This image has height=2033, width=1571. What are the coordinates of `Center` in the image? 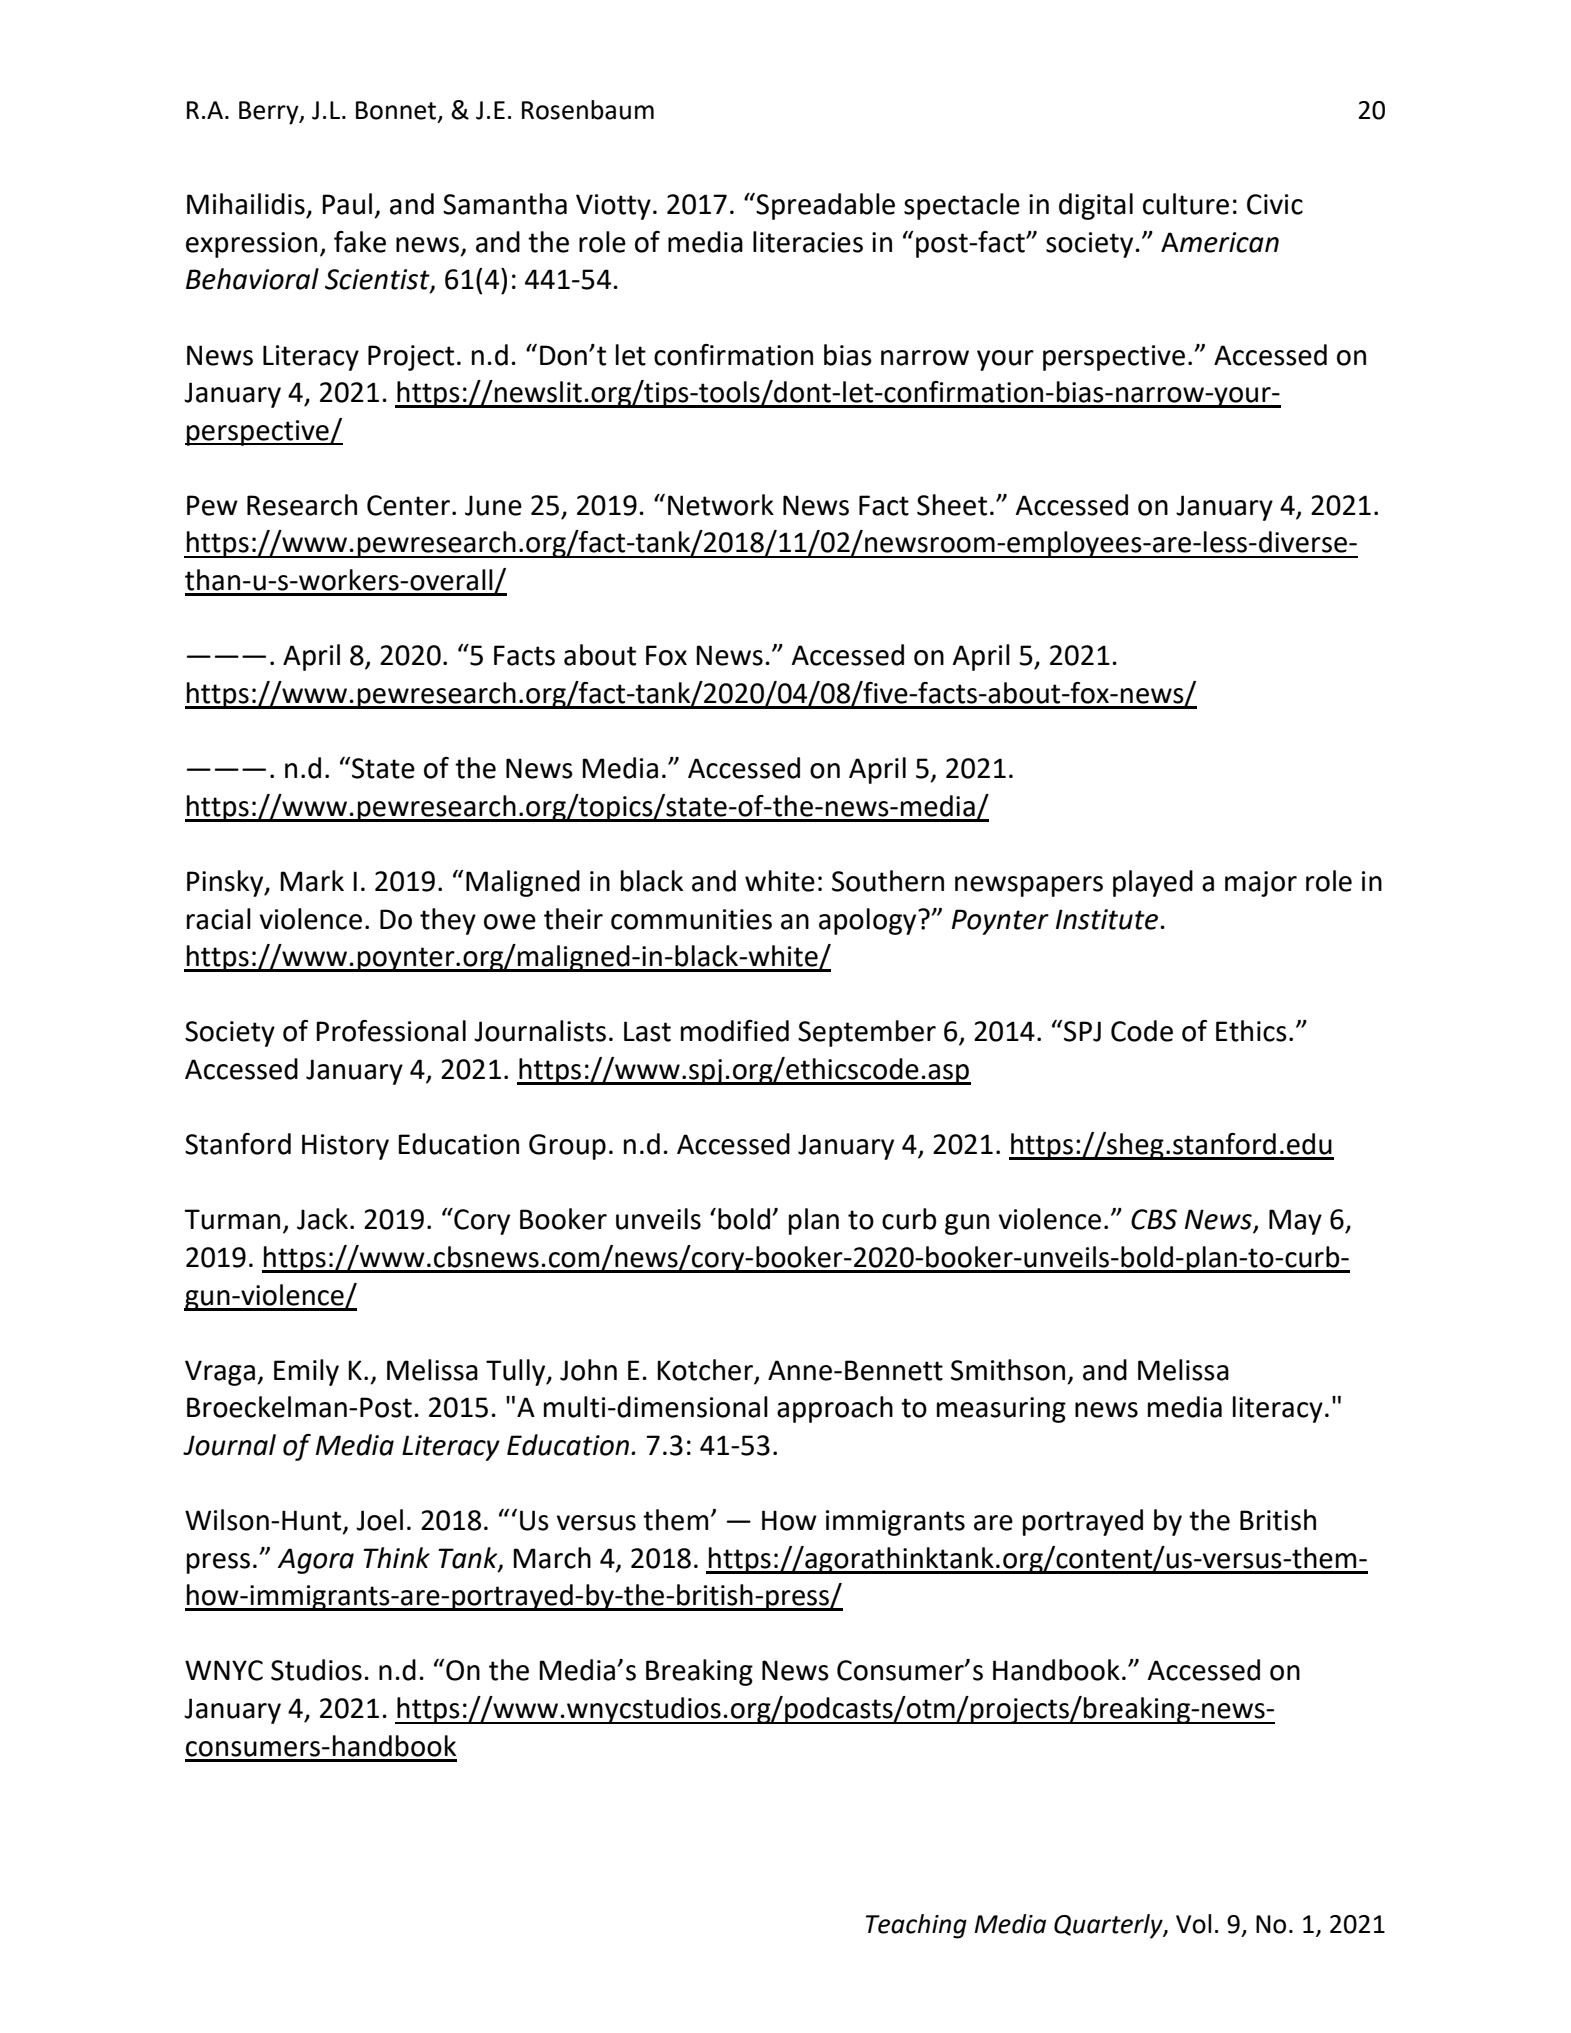 It's located at (408, 505).
